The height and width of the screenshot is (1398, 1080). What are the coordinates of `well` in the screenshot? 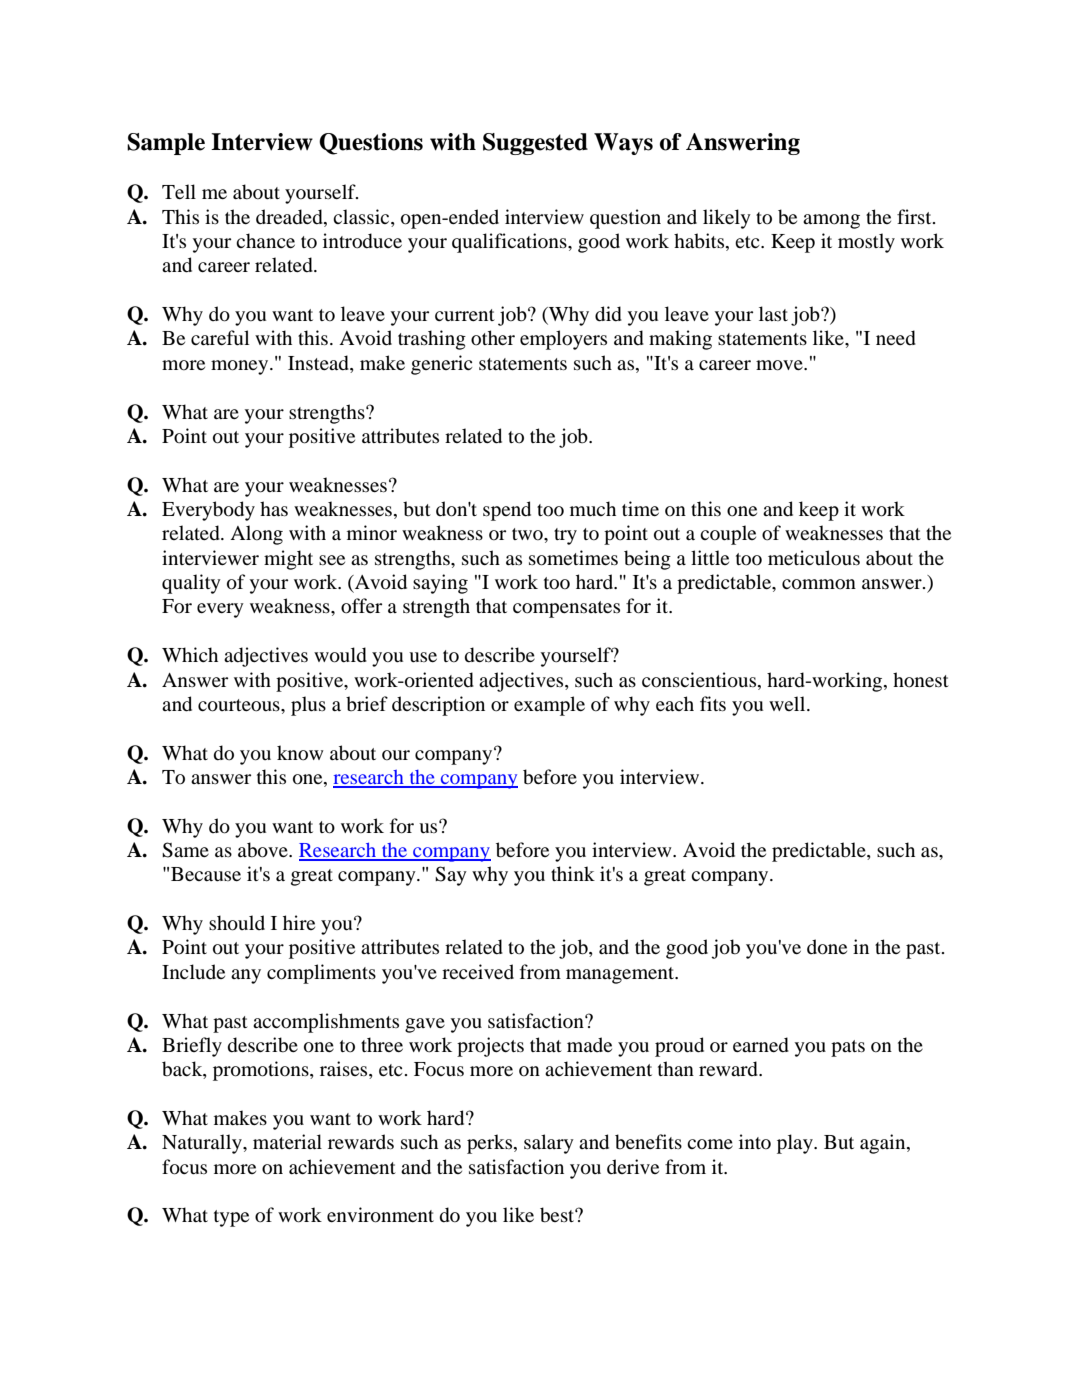 It's located at (788, 703).
